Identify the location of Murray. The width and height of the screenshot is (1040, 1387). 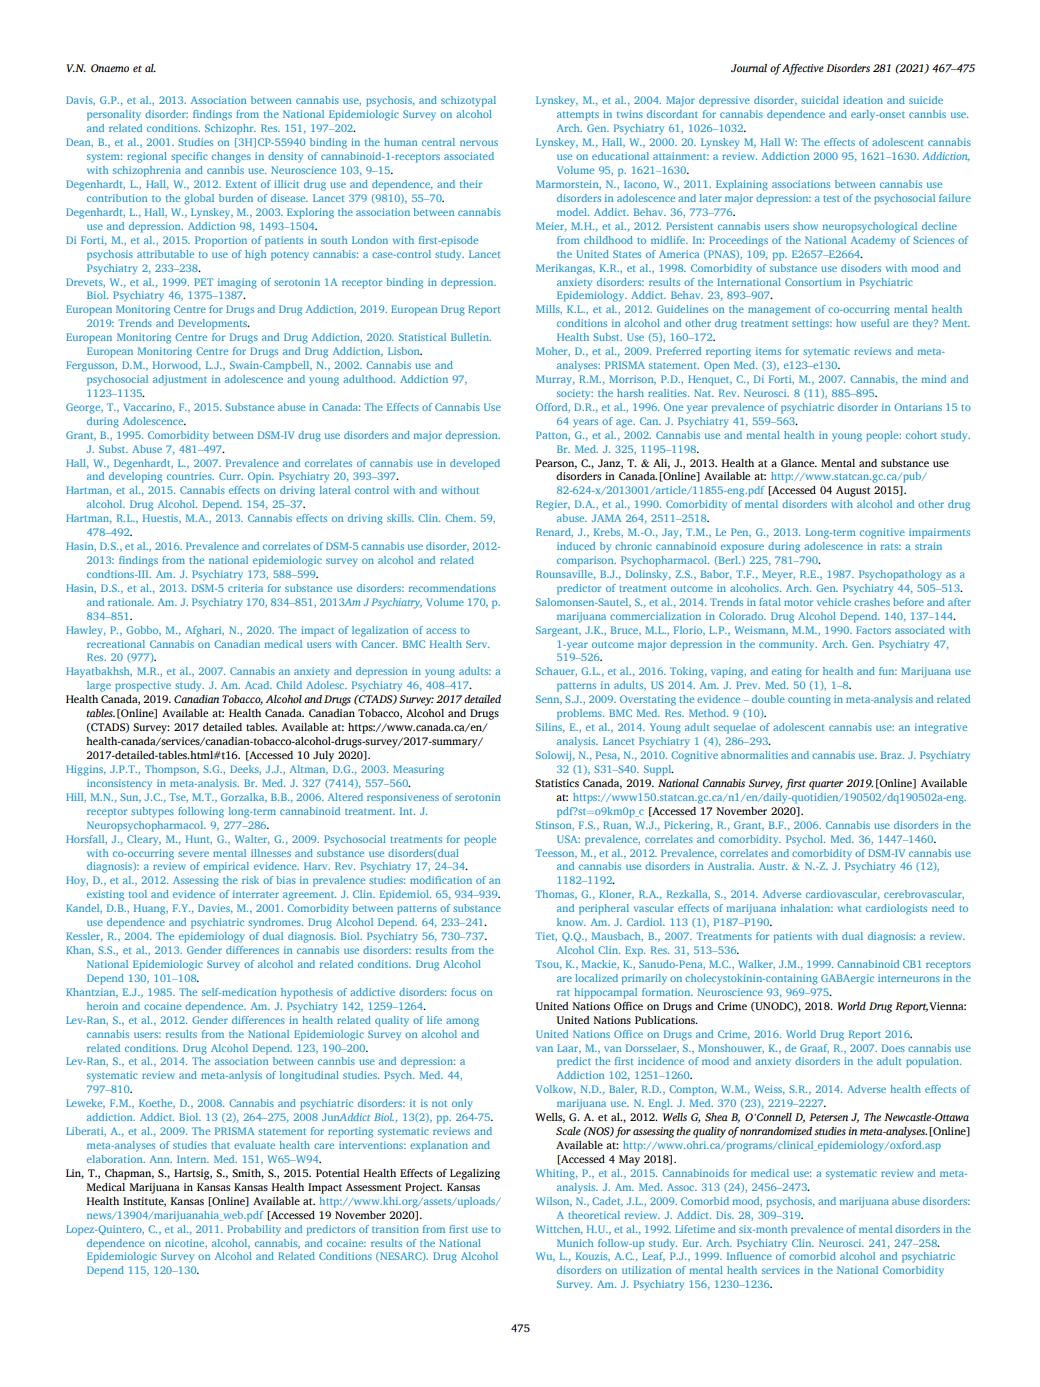
(555, 380).
